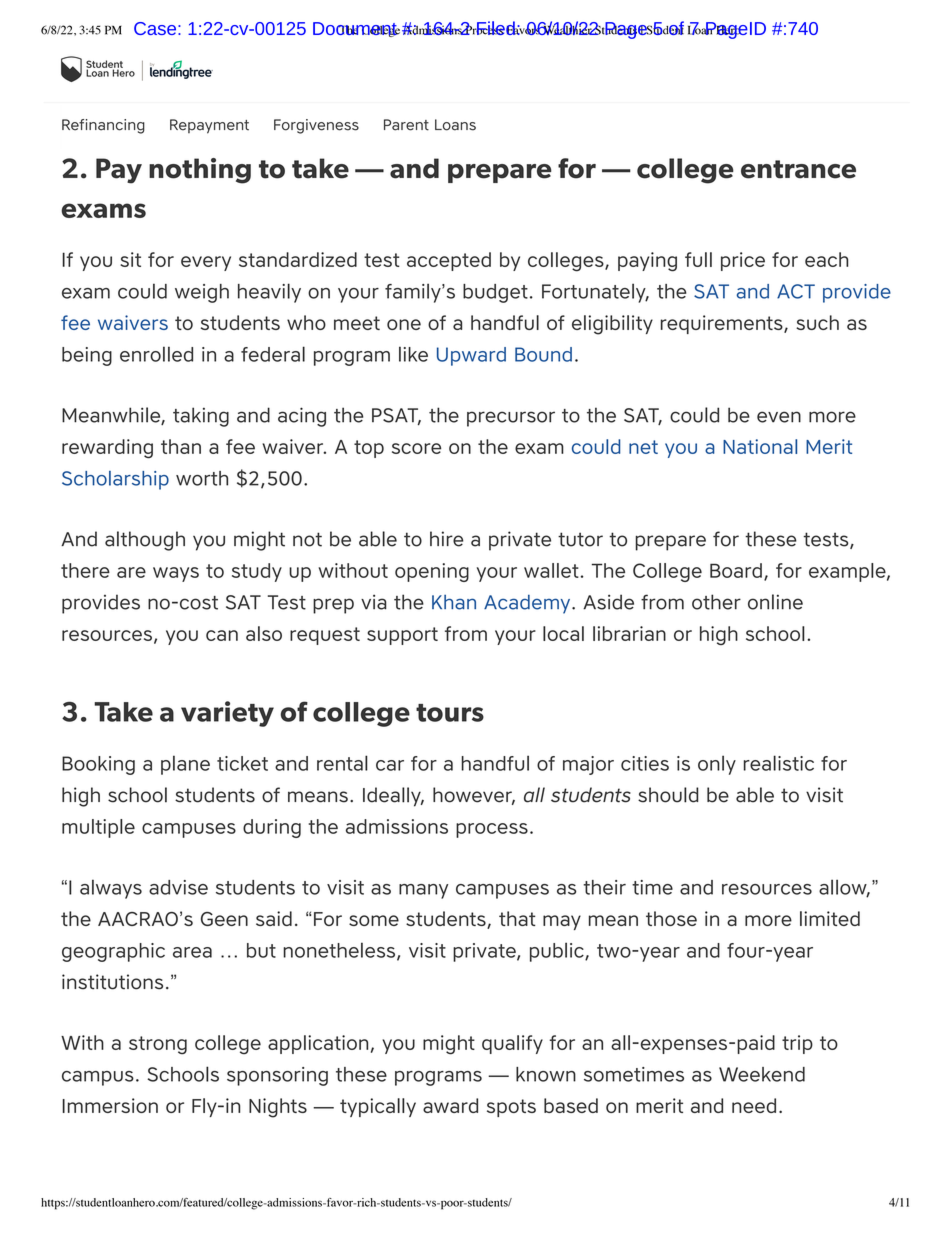 The width and height of the page is (952, 1233). What do you see at coordinates (227, 714) in the page?
I see `variety` at bounding box center [227, 714].
